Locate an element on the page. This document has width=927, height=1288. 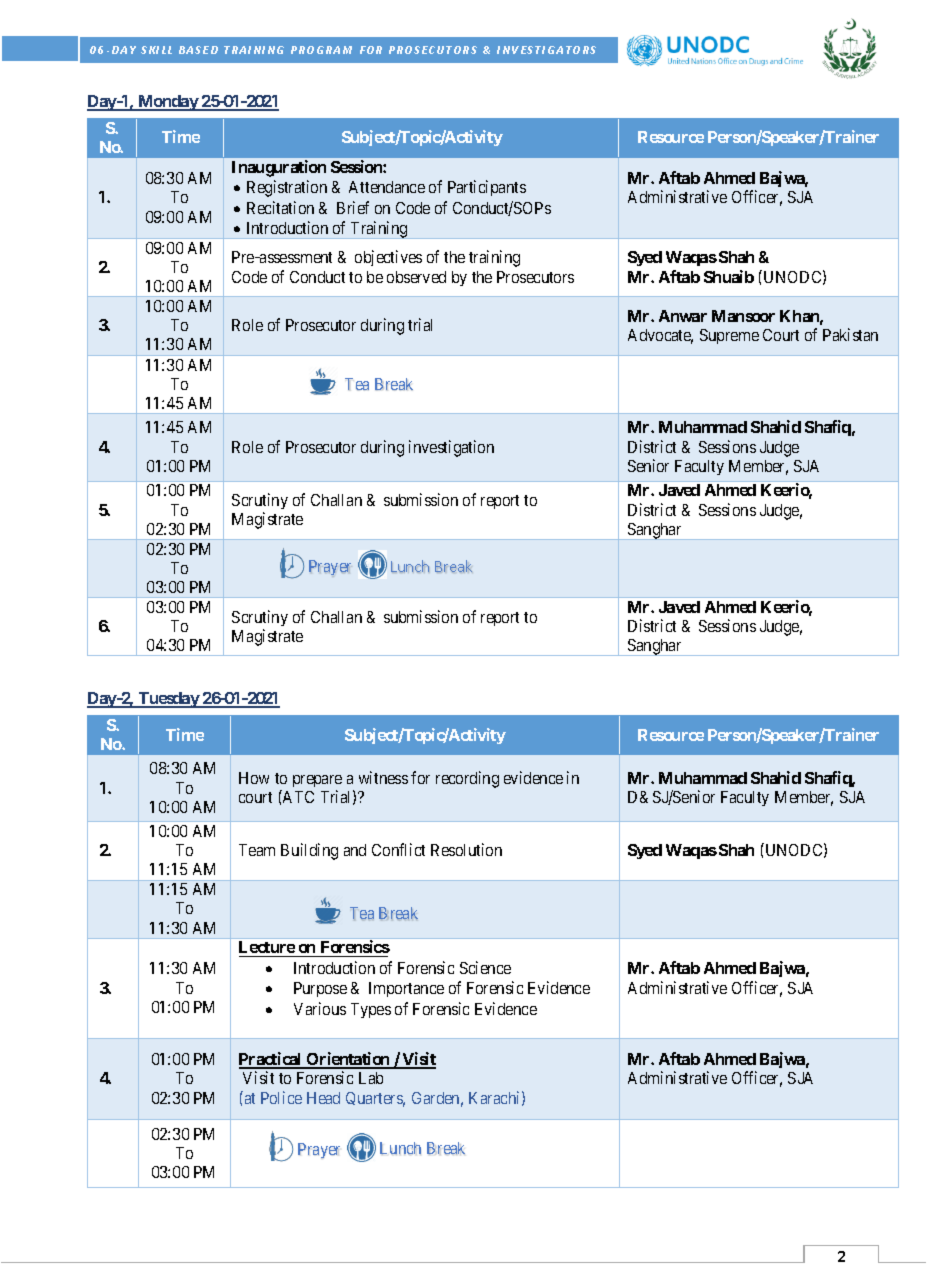
Practical is located at coordinates (271, 1060).
